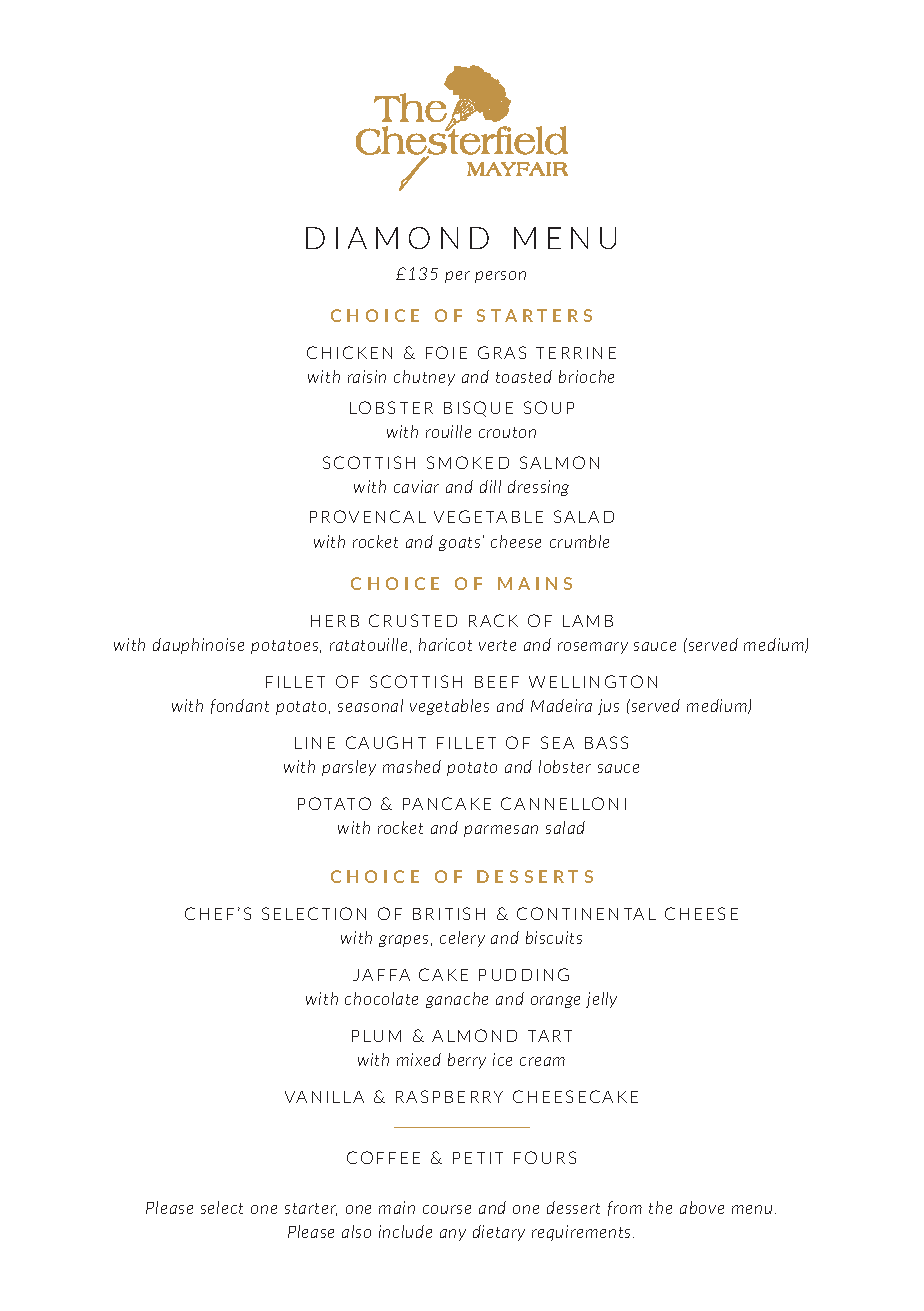 Image resolution: width=924 pixels, height=1311 pixels. I want to click on ganache, so click(457, 1000).
